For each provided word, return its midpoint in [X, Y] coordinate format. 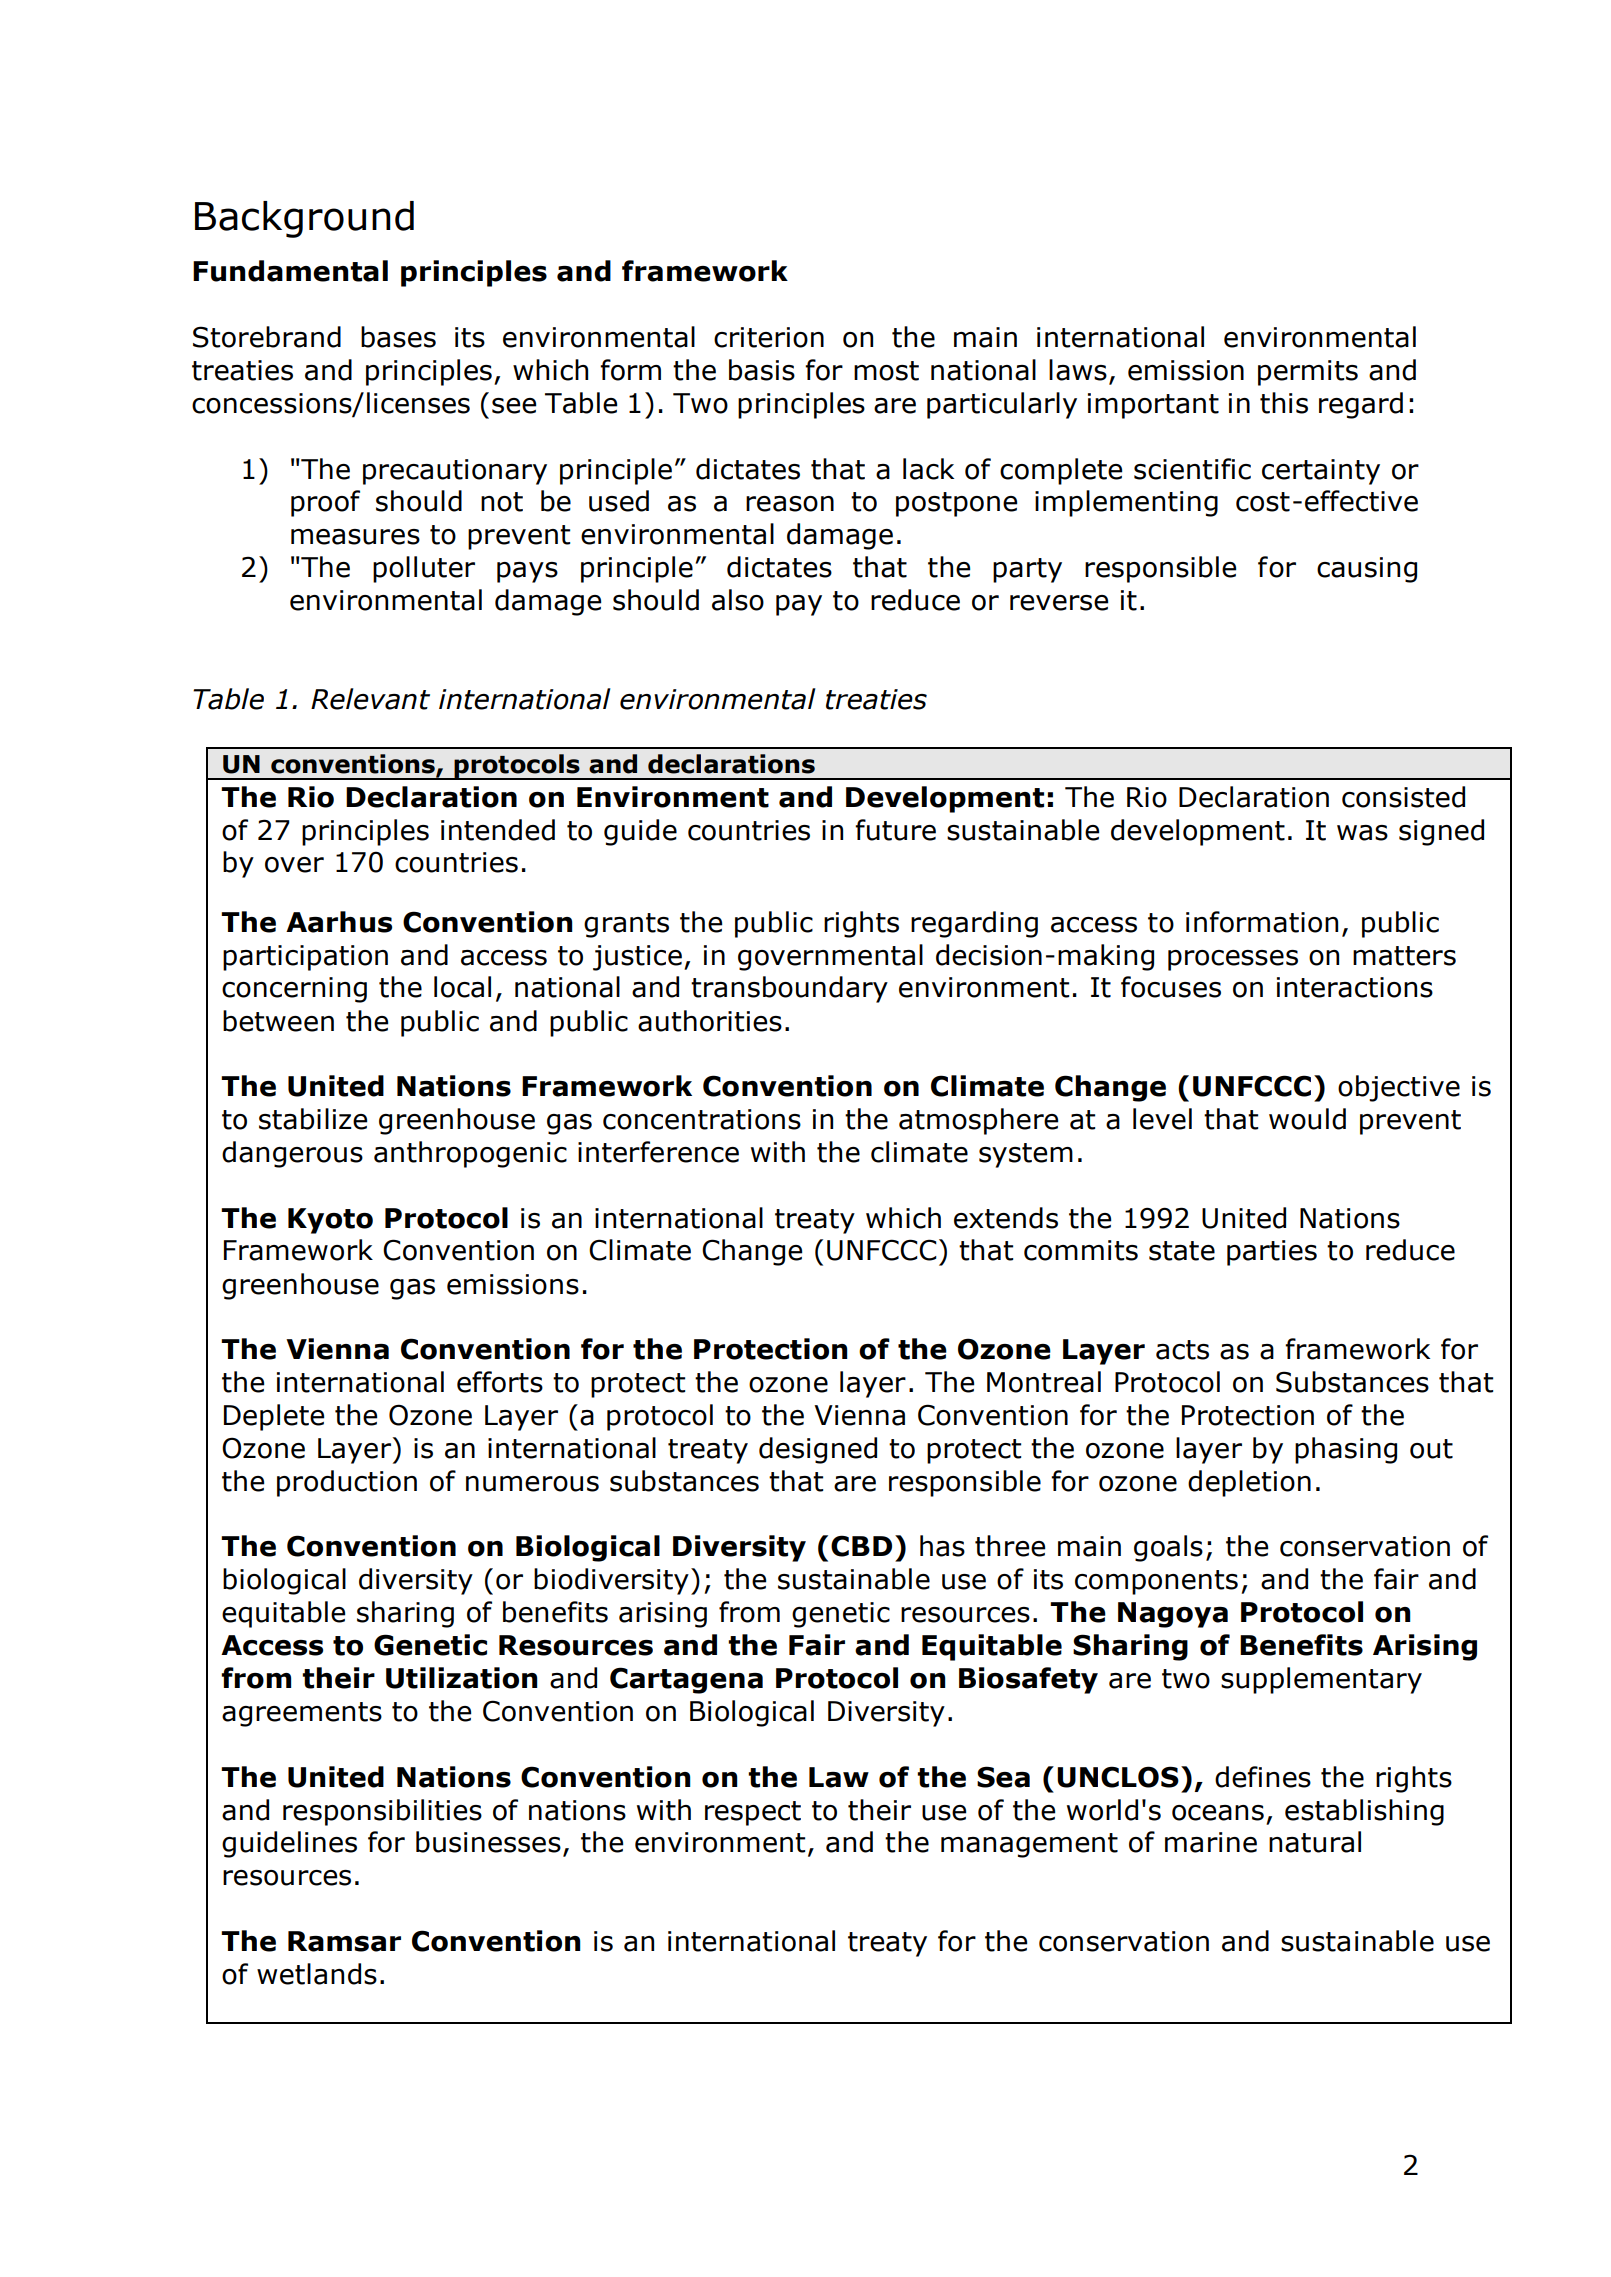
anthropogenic [470, 1154]
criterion [769, 337]
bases [398, 337]
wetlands [317, 1974]
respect [753, 1813]
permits [1308, 373]
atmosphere [978, 1121]
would [1307, 1119]
